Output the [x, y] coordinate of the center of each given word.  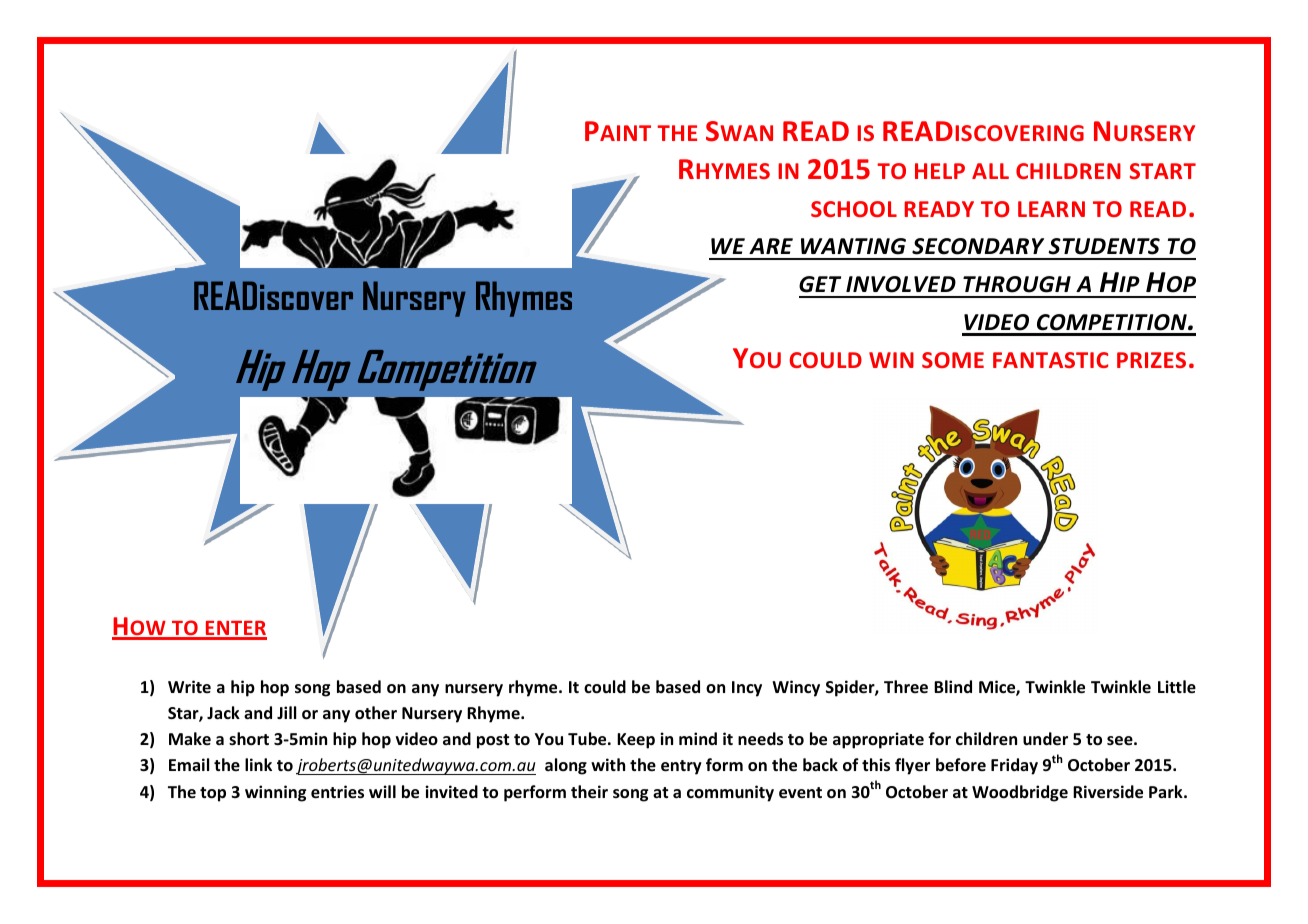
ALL [990, 171]
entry [681, 767]
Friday [1014, 766]
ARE [771, 246]
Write [189, 686]
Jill [286, 712]
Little [1177, 687]
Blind [953, 686]
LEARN [1051, 209]
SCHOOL [854, 209]
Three [906, 687]
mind [698, 738]
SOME [953, 360]
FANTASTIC [1050, 360]
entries [337, 792]
